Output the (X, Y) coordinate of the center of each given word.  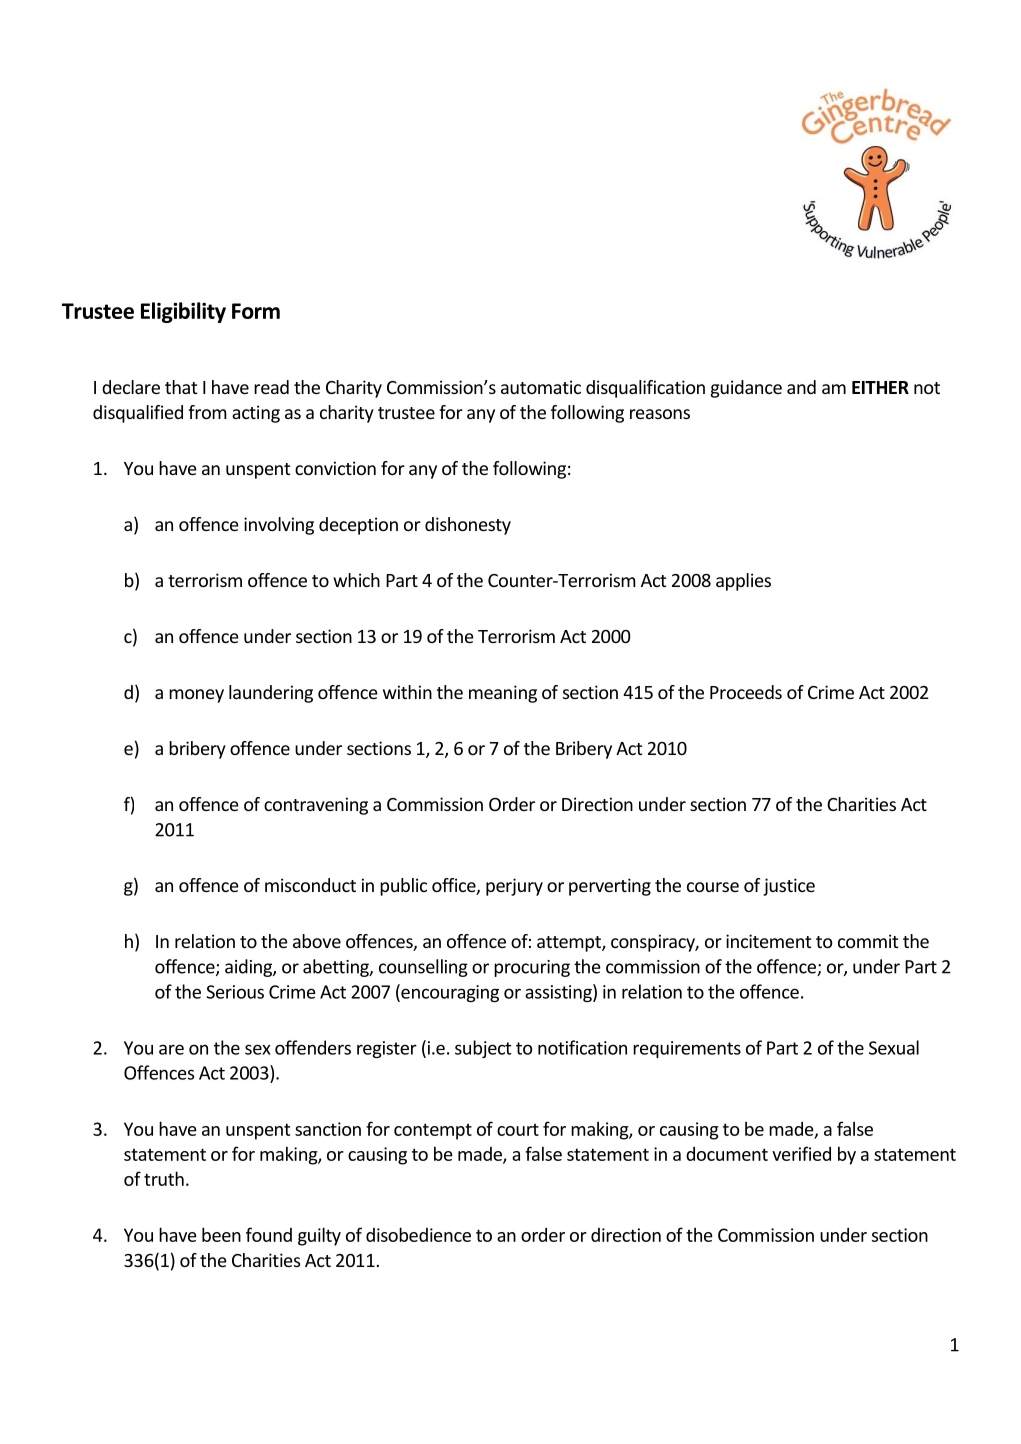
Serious (235, 992)
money (196, 696)
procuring (532, 968)
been (221, 1234)
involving (279, 526)
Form (256, 311)
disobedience (418, 1234)
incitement (768, 941)
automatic (541, 387)
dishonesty (468, 526)
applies (743, 582)
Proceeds (746, 692)
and (801, 387)
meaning (503, 694)
